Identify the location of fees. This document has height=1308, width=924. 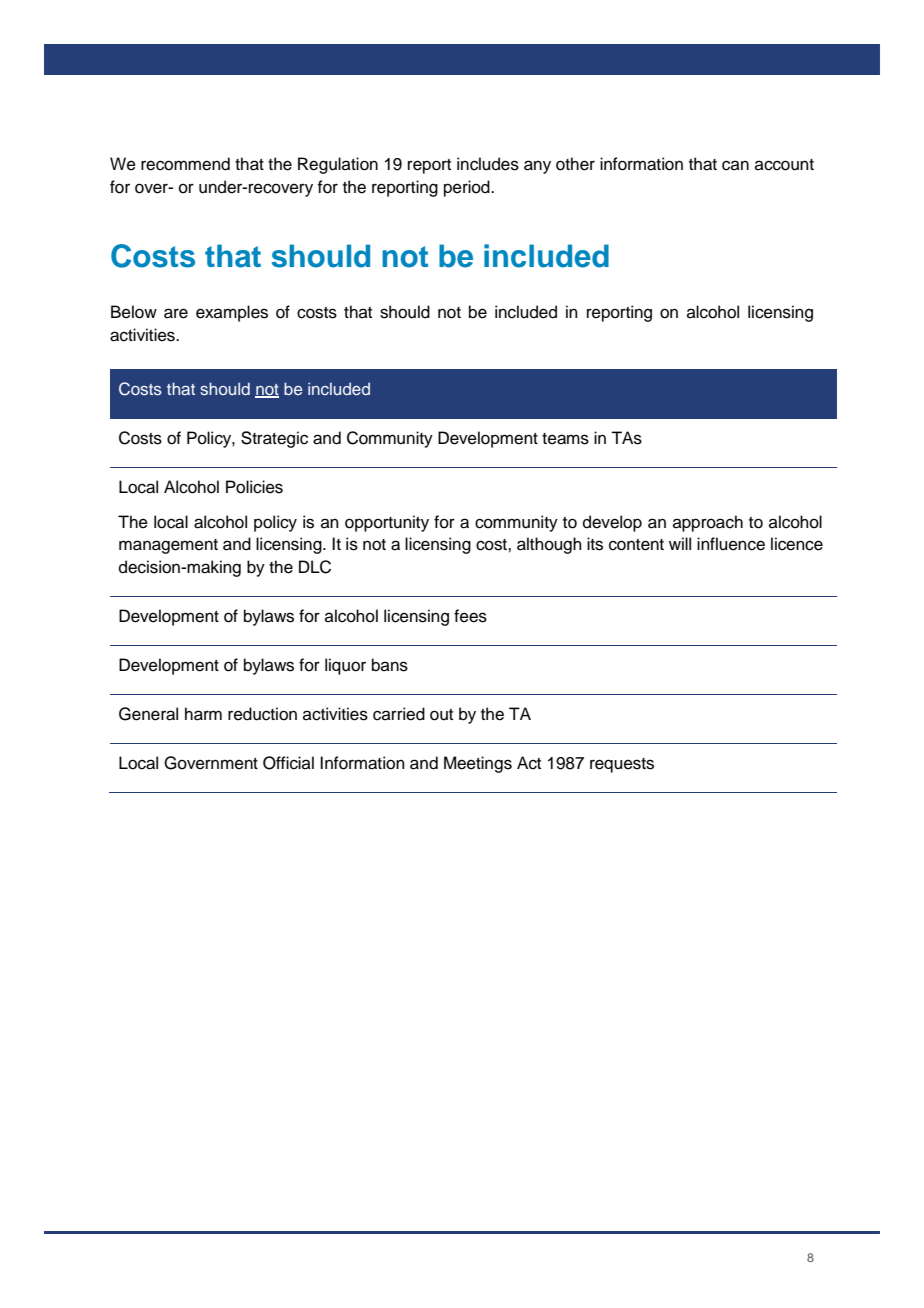
(470, 616).
